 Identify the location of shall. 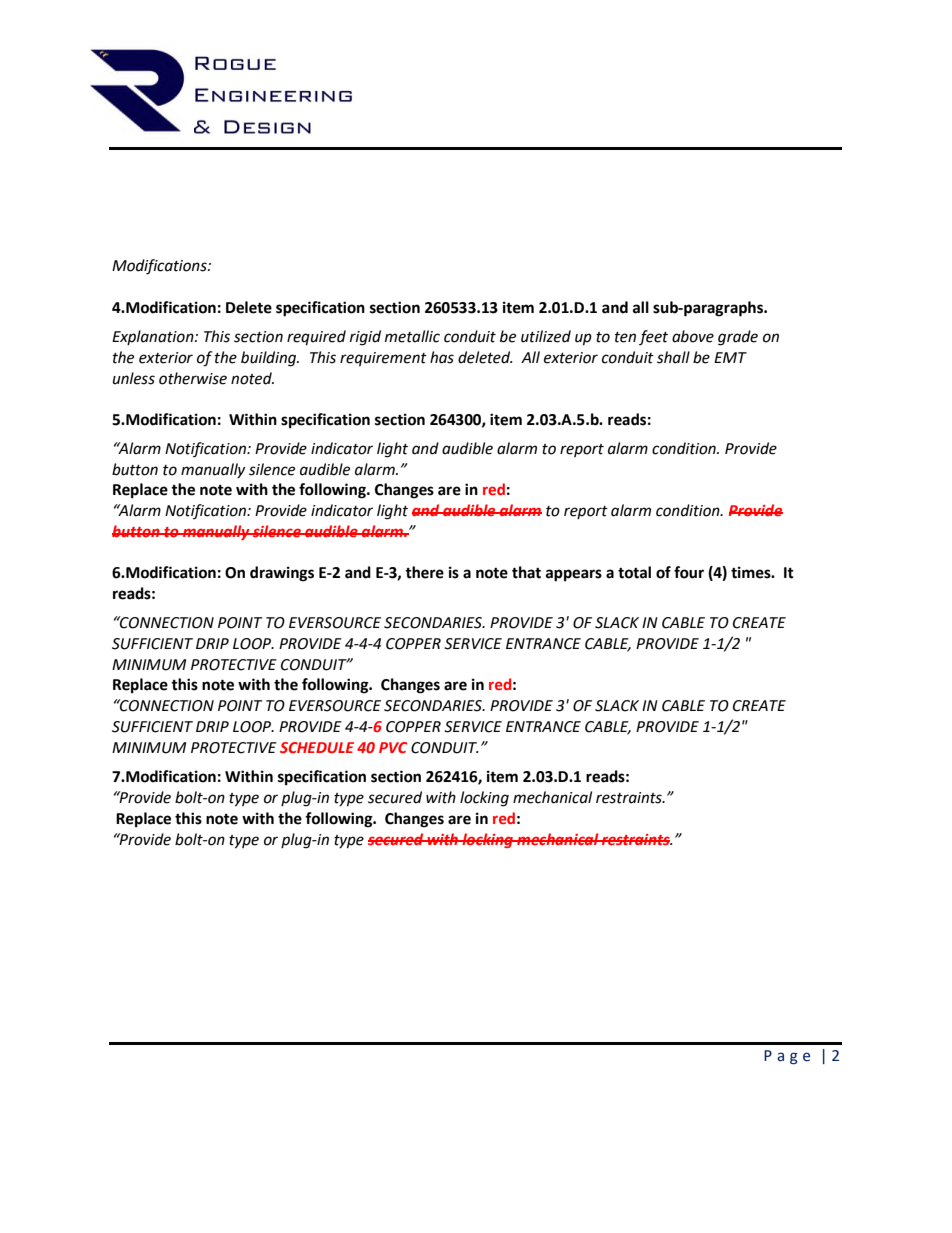
(673, 357).
